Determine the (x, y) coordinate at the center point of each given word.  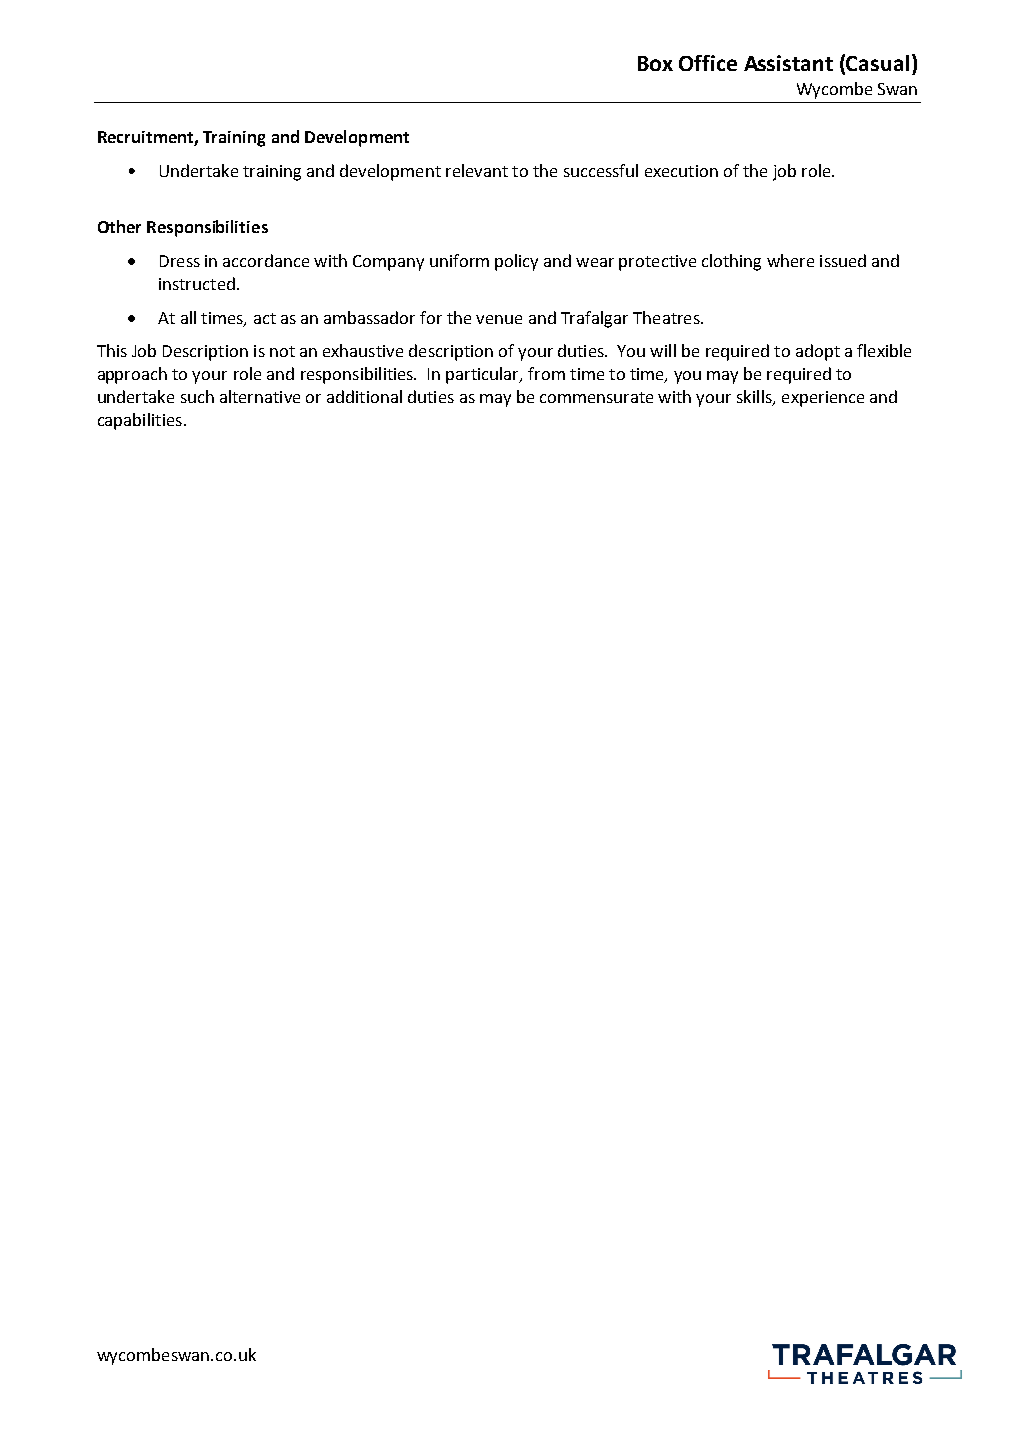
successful (601, 170)
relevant (477, 170)
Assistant (788, 63)
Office (708, 63)
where (790, 260)
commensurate (596, 397)
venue (499, 319)
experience (823, 399)
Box (655, 63)
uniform (459, 260)
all (188, 317)
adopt (818, 352)
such (197, 396)
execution (681, 171)
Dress (180, 261)
